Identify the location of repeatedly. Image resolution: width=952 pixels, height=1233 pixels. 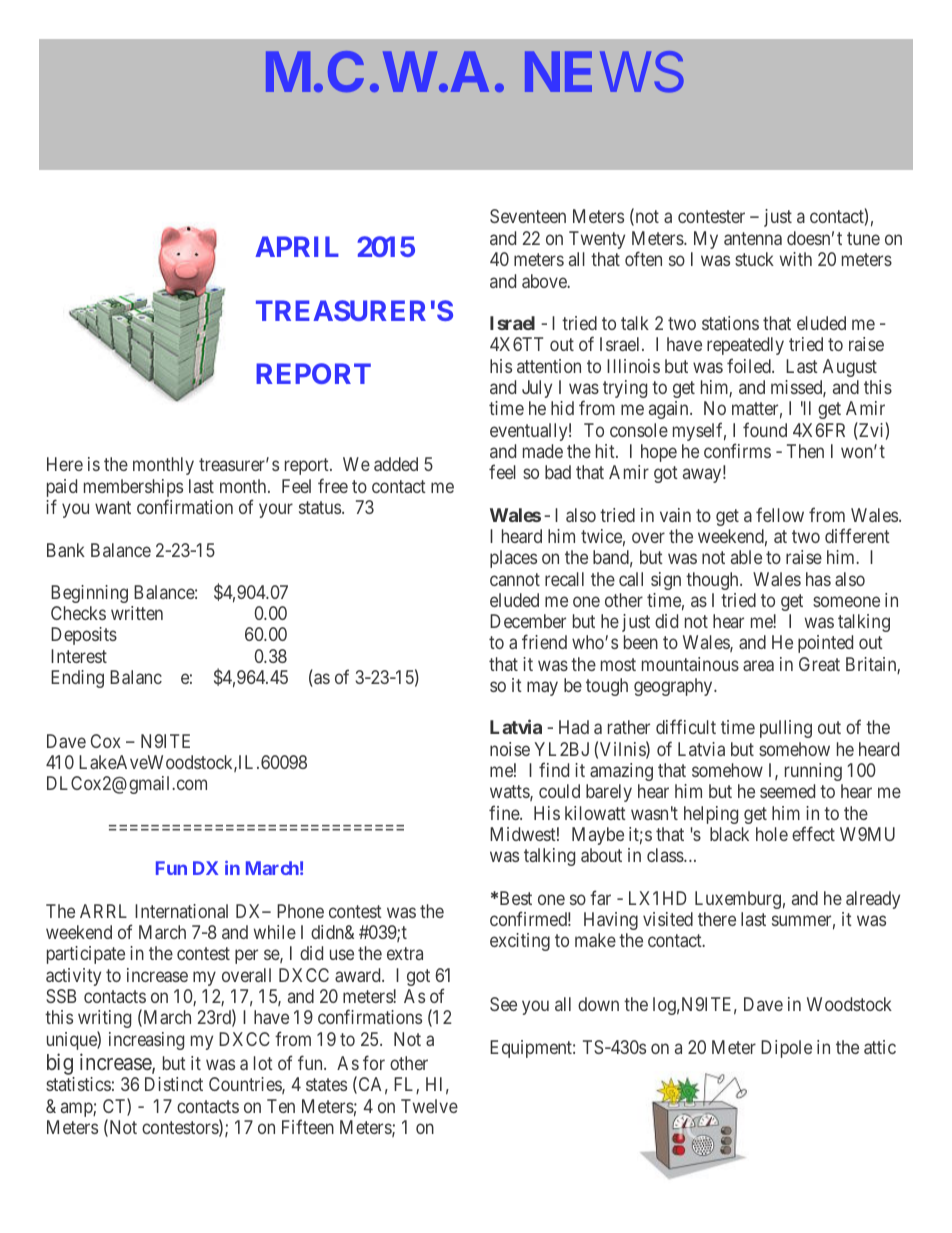
(745, 348).
